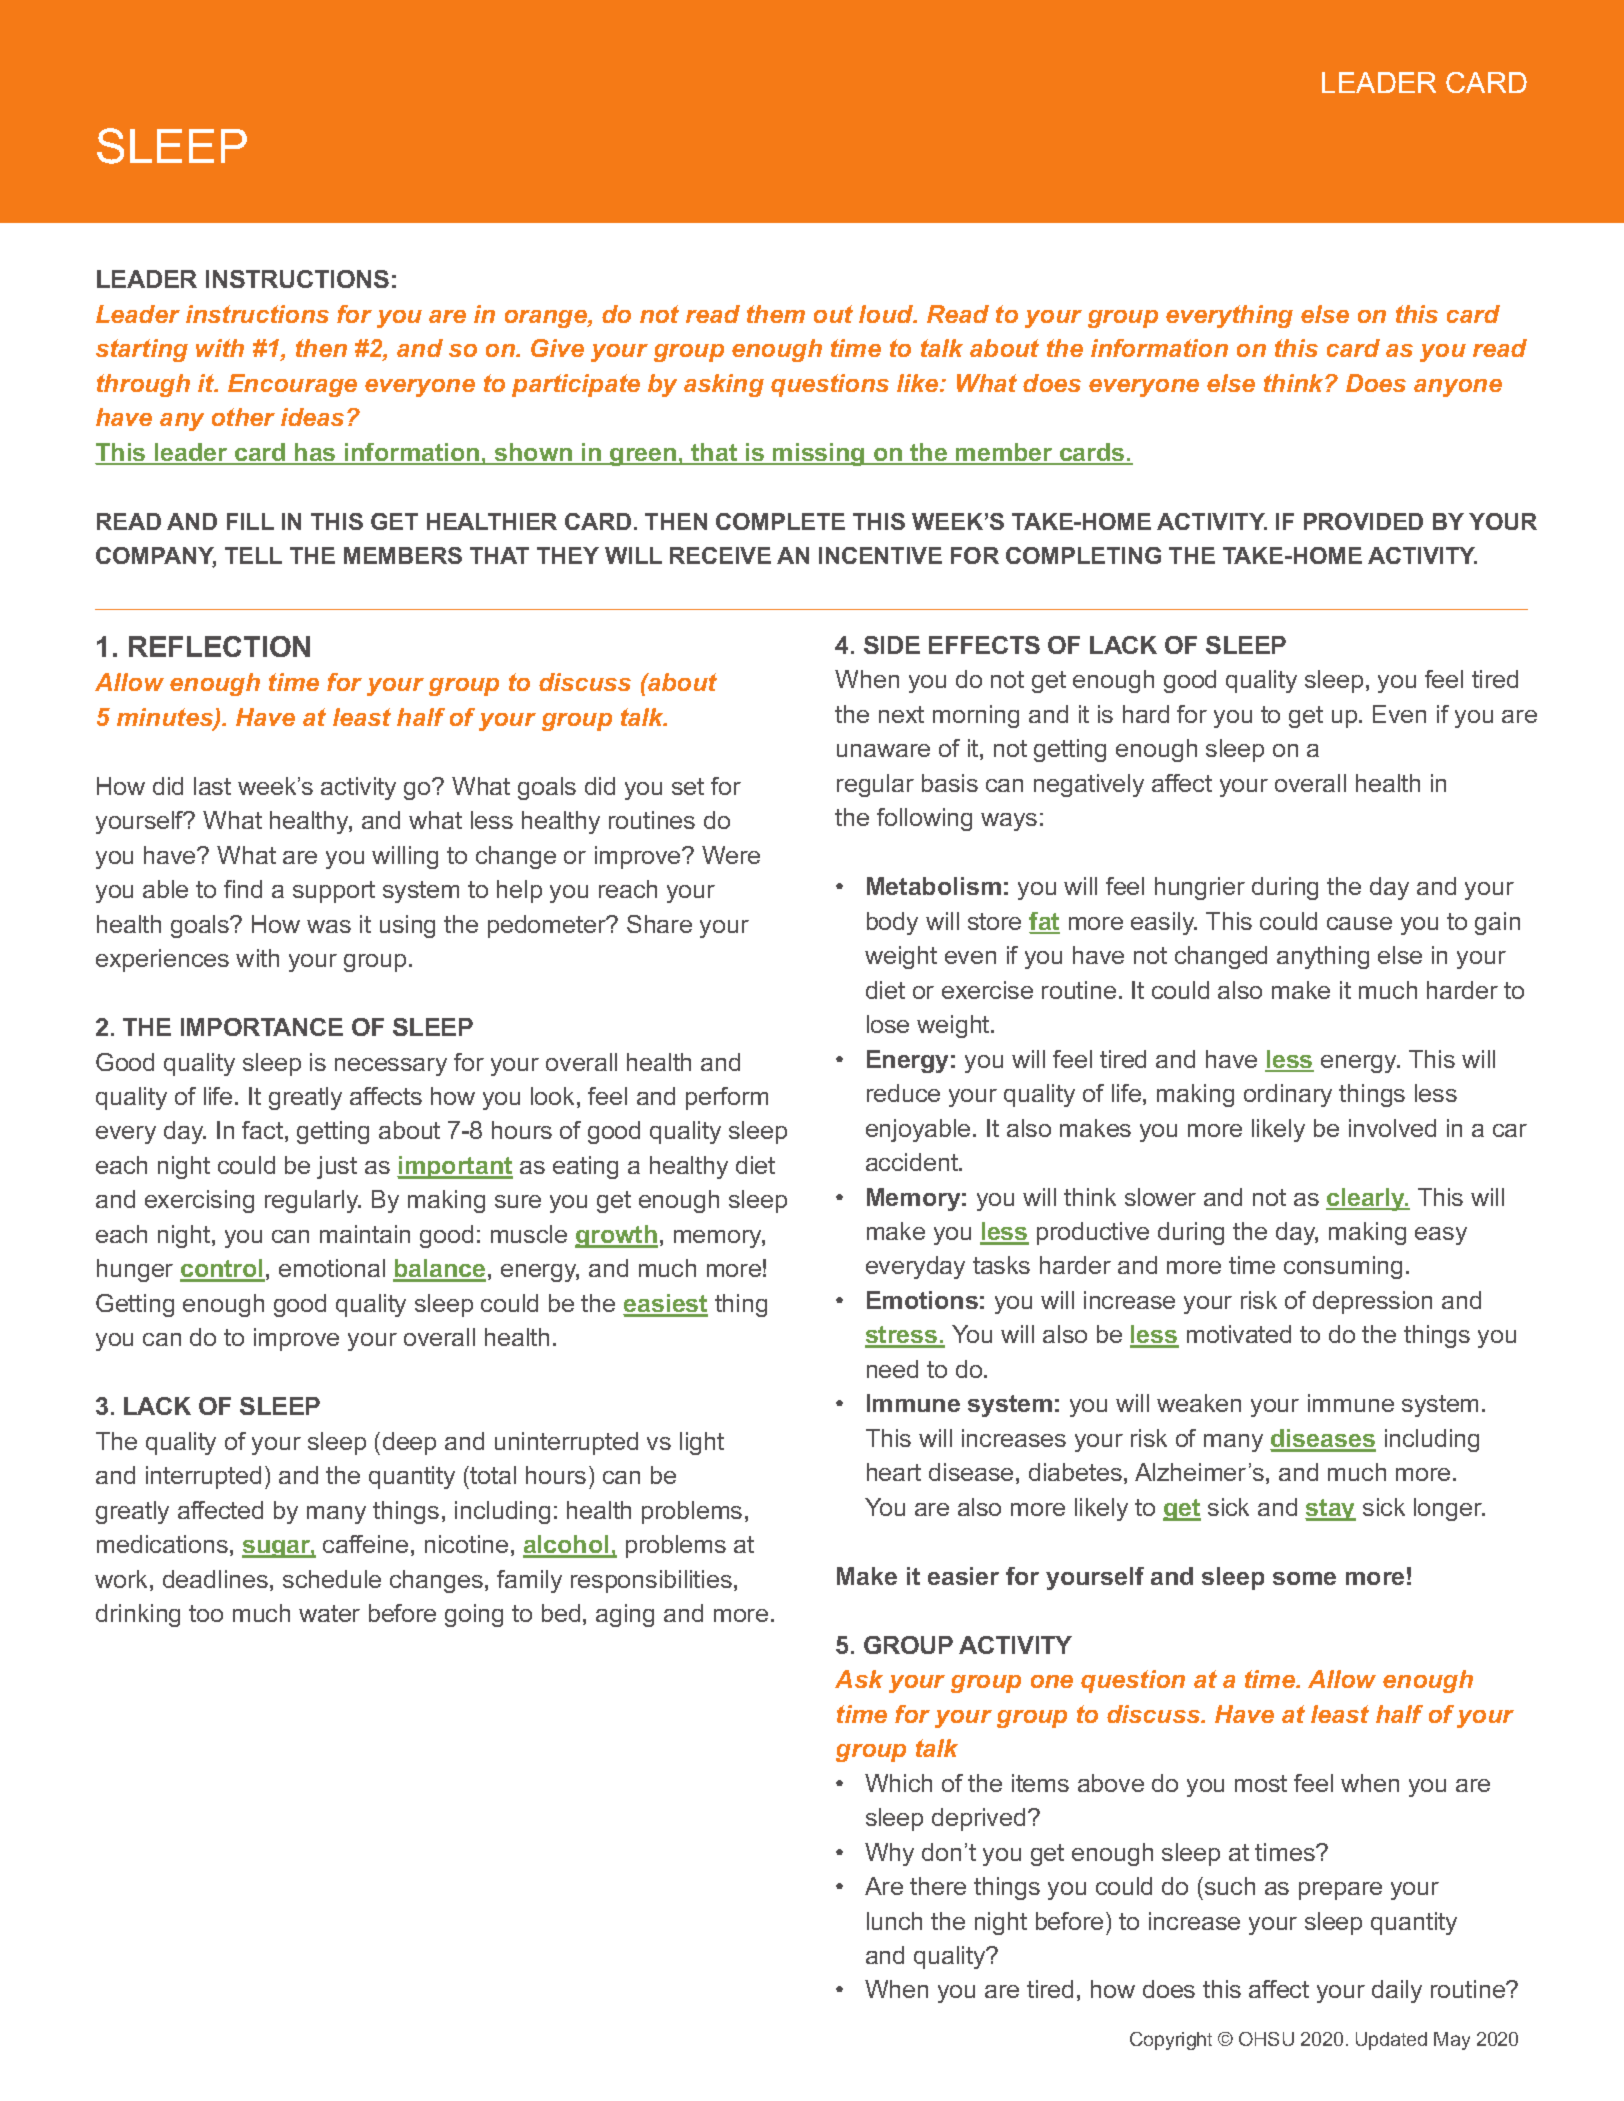 This screenshot has height=2101, width=1624. Describe the element at coordinates (963, 1576) in the screenshot. I see `easier` at that location.
